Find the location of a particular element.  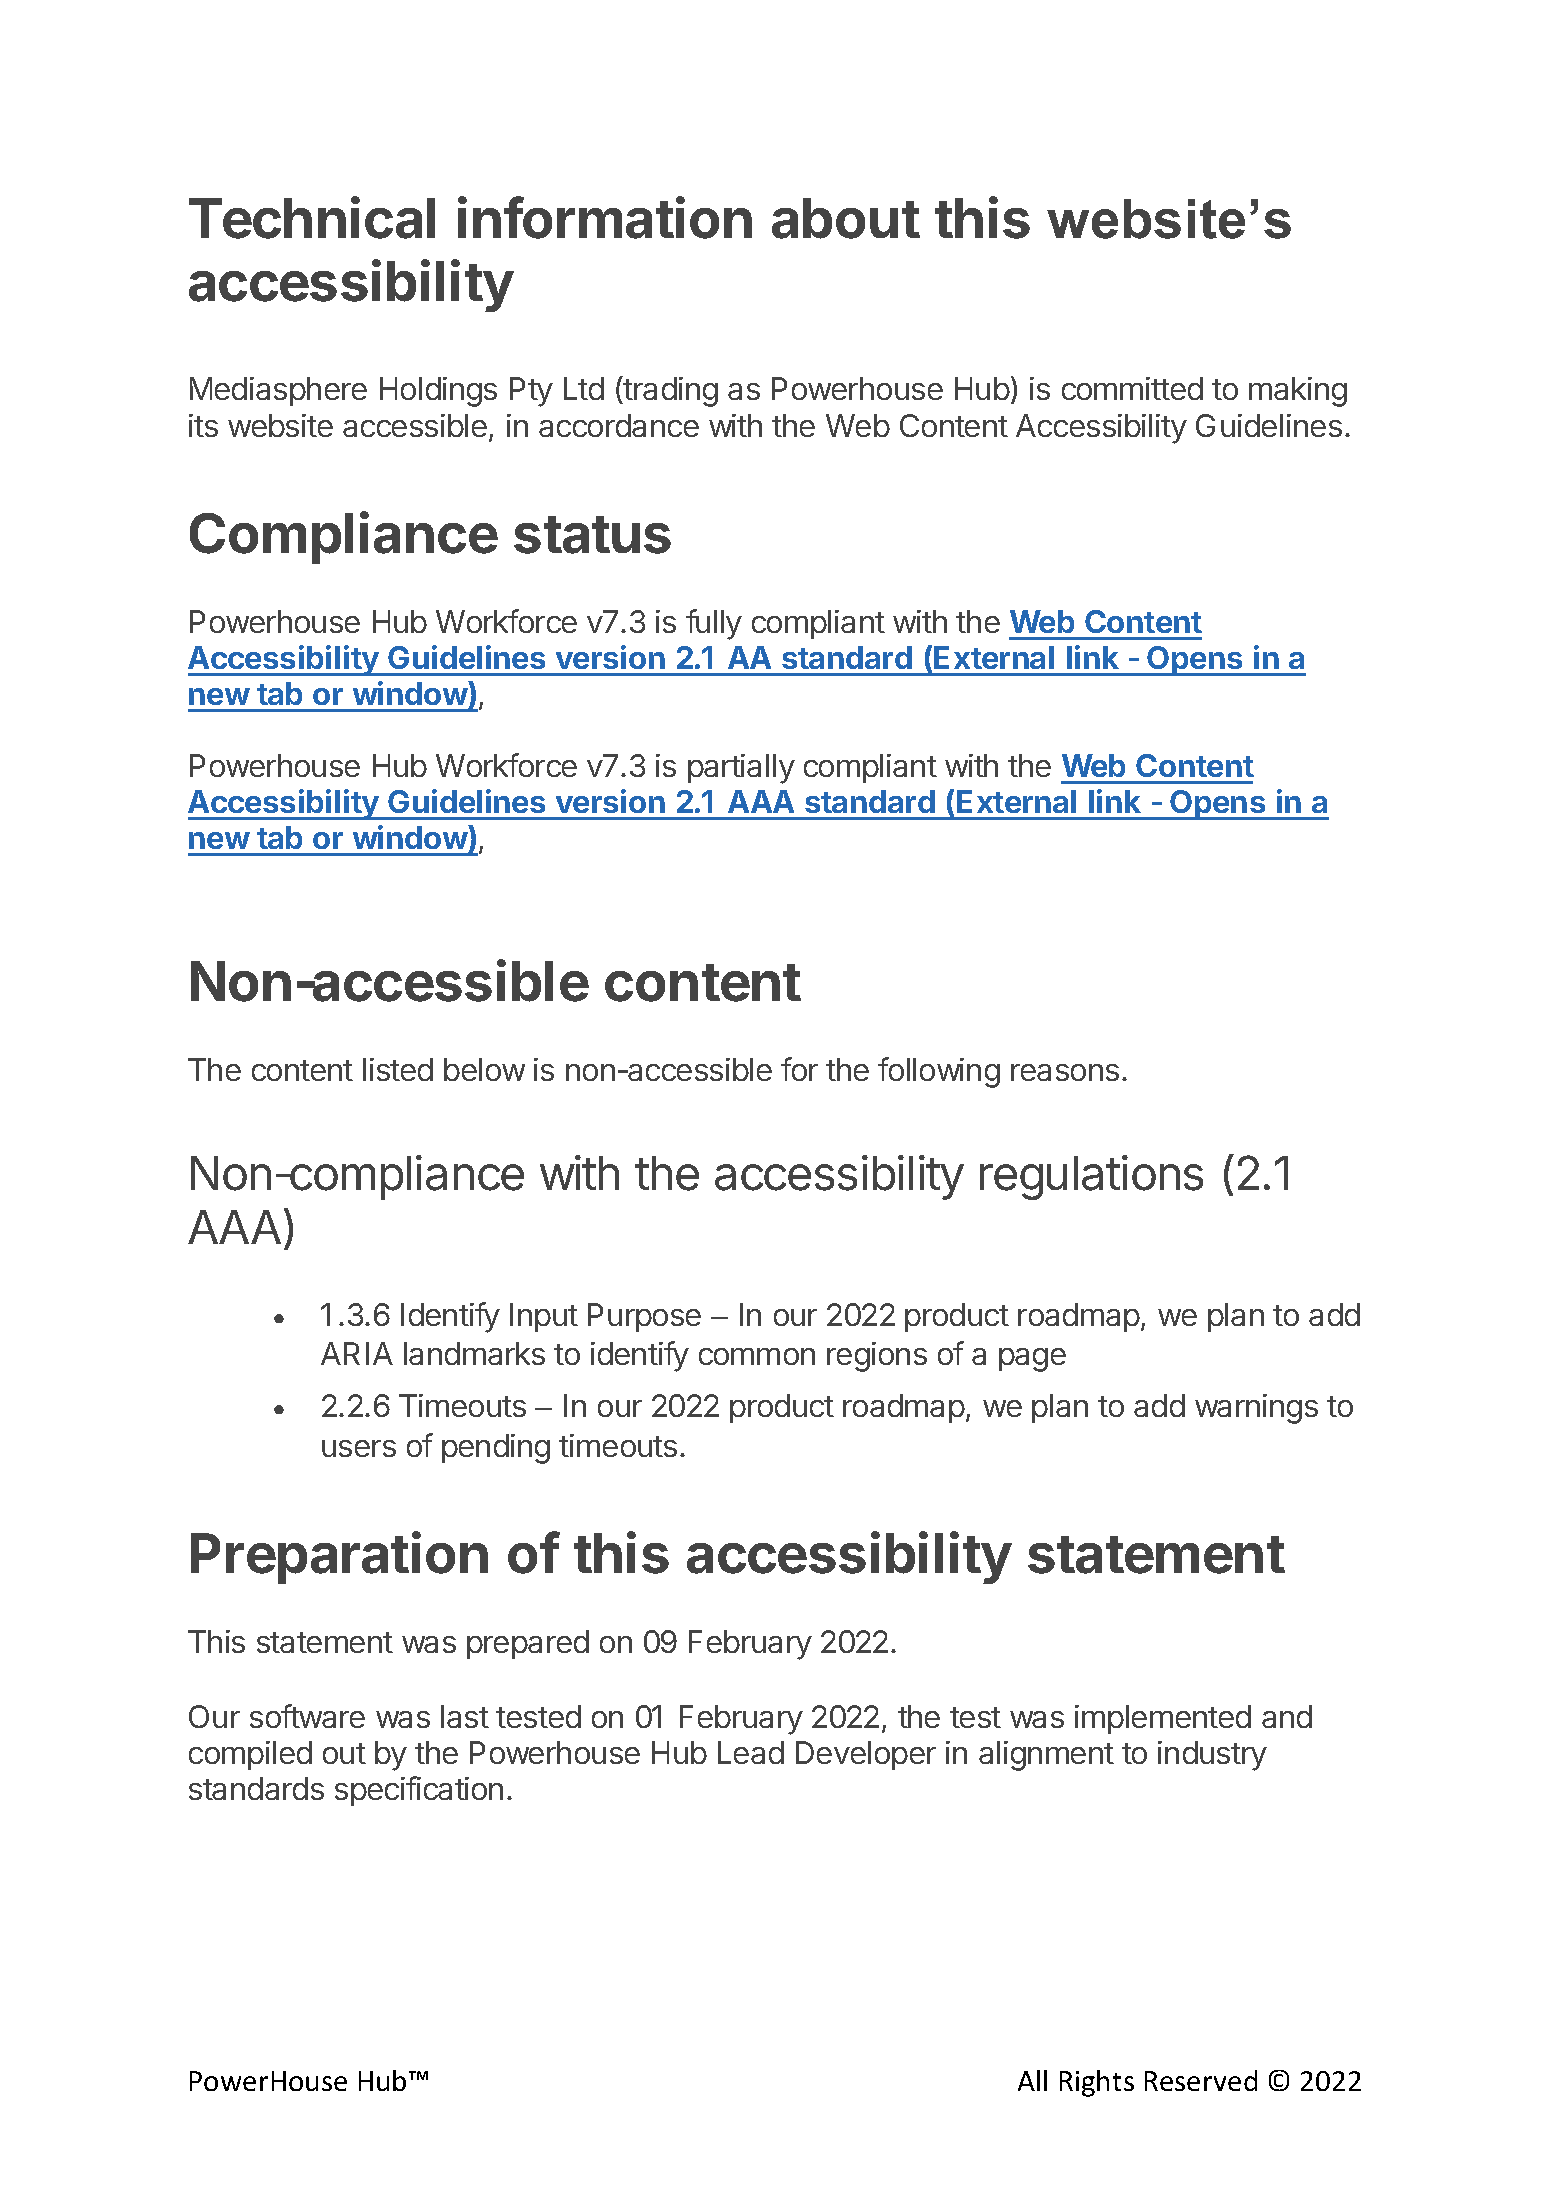

its is located at coordinates (203, 425).
